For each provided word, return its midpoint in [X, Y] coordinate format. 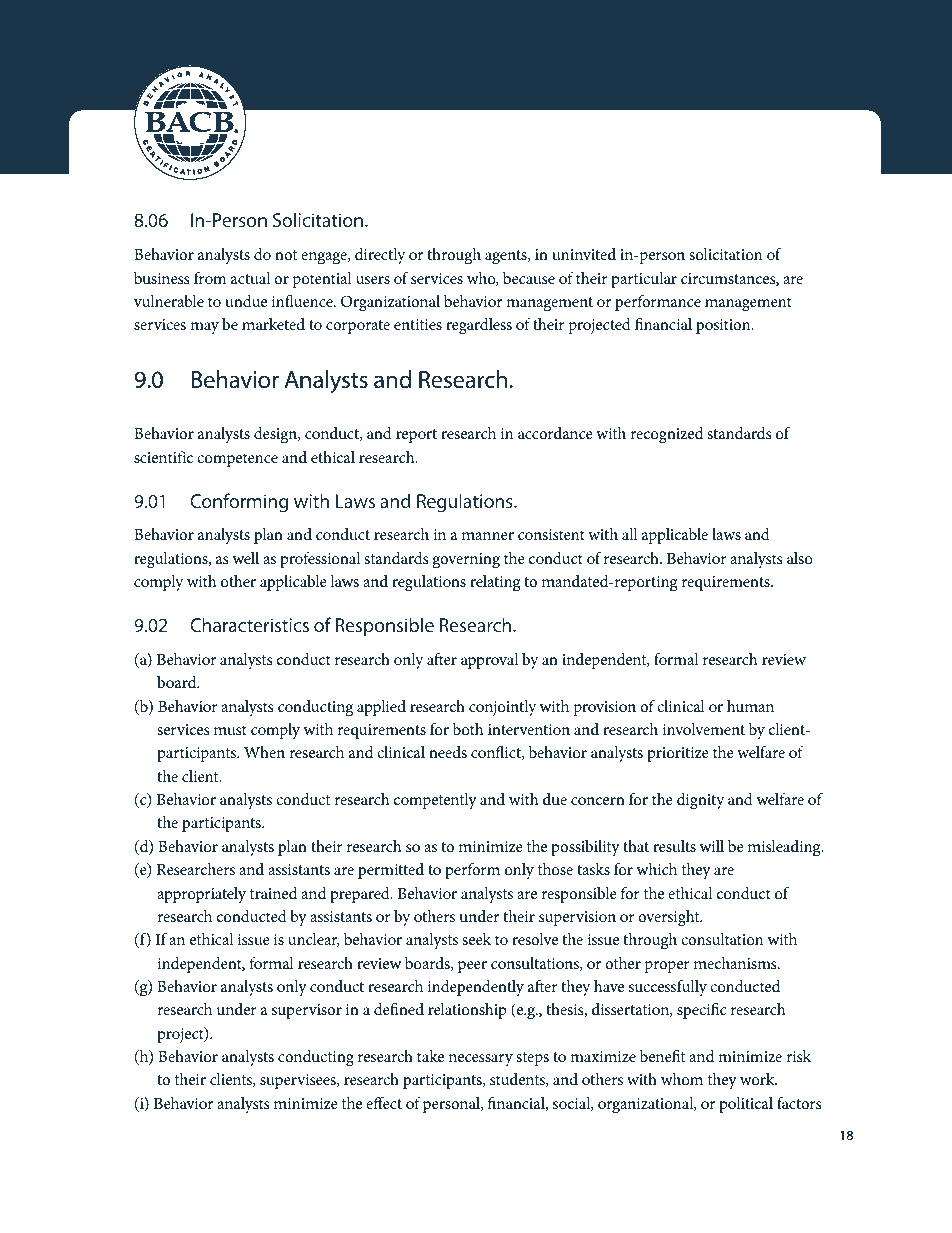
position [724, 326]
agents [507, 257]
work [758, 1079]
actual [250, 278]
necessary [481, 1060]
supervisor [307, 1011]
